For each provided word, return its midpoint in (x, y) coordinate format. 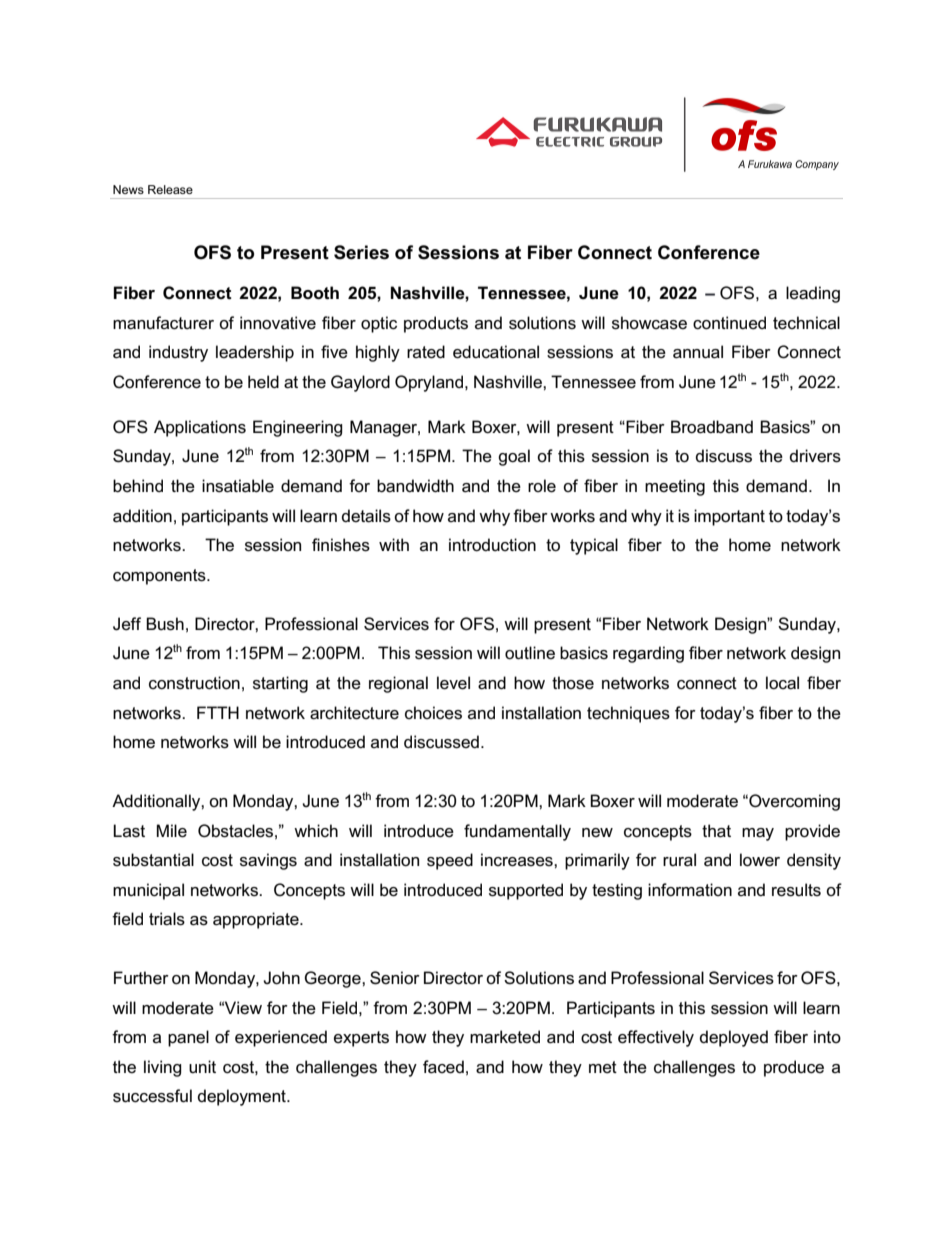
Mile (172, 831)
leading (813, 294)
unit (202, 1066)
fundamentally (517, 832)
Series (361, 252)
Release (170, 189)
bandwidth (415, 486)
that (716, 831)
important (729, 517)
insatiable (238, 486)
